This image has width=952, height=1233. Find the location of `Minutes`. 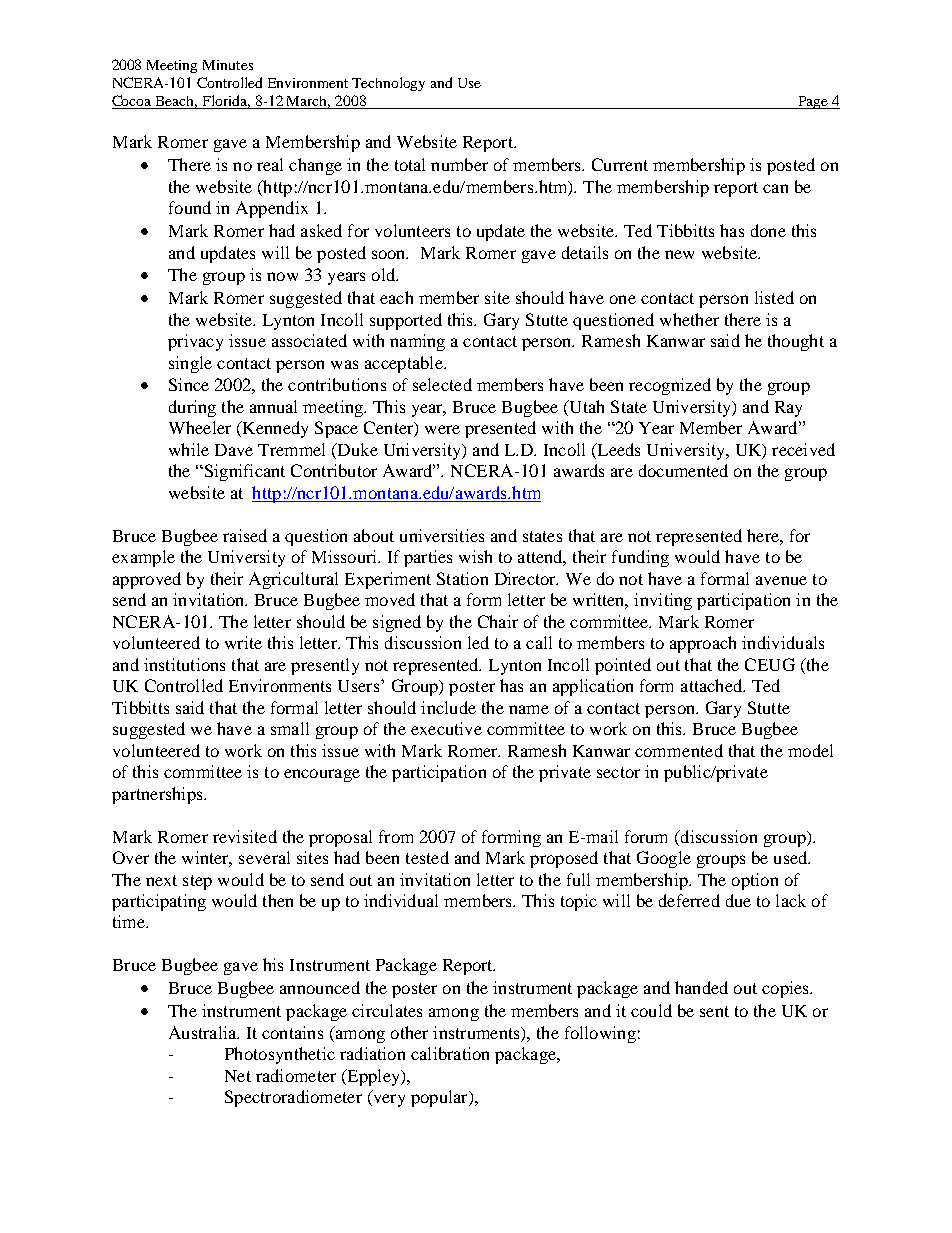

Minutes is located at coordinates (228, 65).
